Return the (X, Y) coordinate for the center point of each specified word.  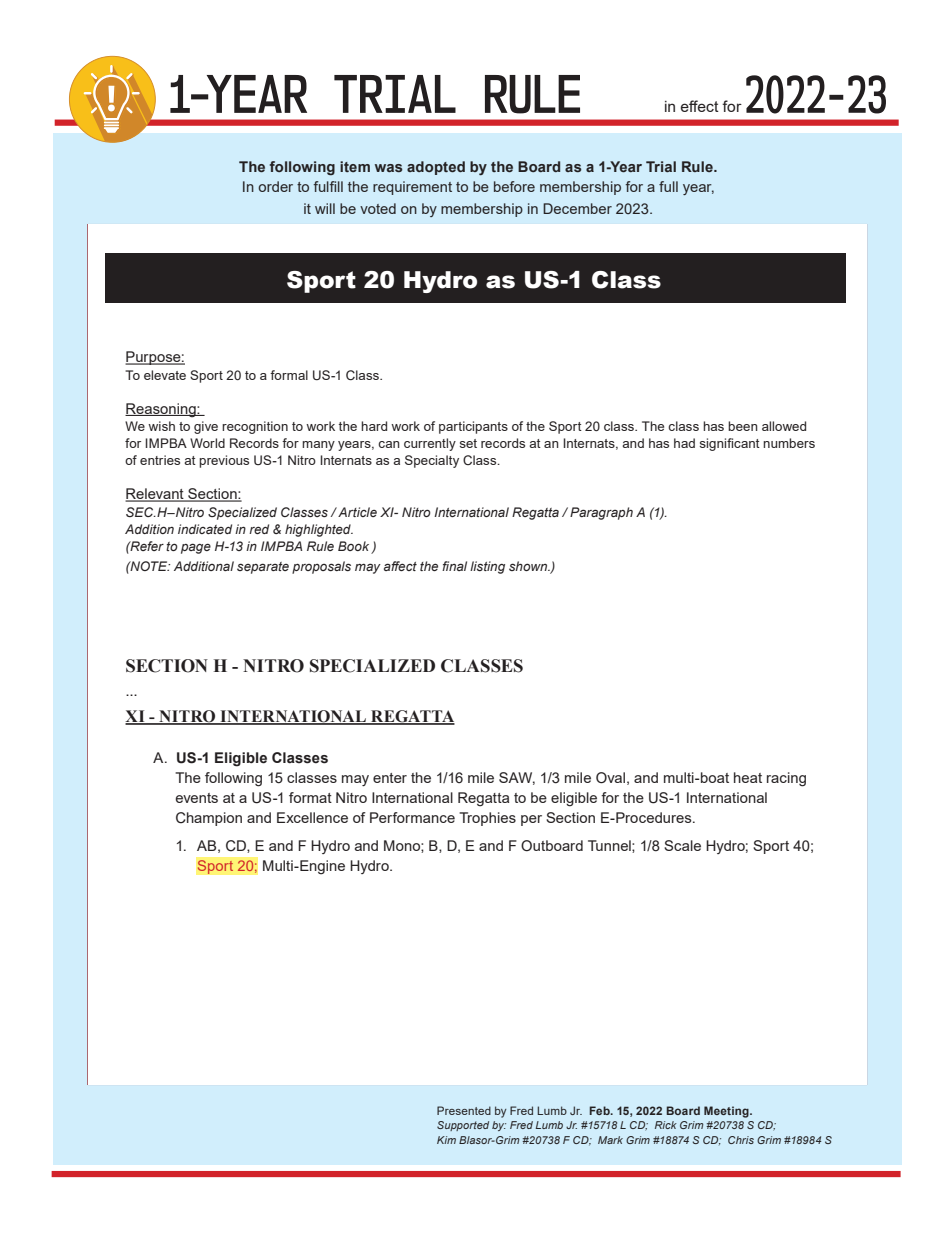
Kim (446, 1140)
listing (487, 567)
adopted (436, 168)
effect (700, 106)
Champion (209, 819)
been (743, 426)
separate (263, 568)
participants (473, 427)
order (275, 186)
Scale (682, 845)
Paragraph (601, 513)
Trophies (487, 819)
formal (289, 375)
